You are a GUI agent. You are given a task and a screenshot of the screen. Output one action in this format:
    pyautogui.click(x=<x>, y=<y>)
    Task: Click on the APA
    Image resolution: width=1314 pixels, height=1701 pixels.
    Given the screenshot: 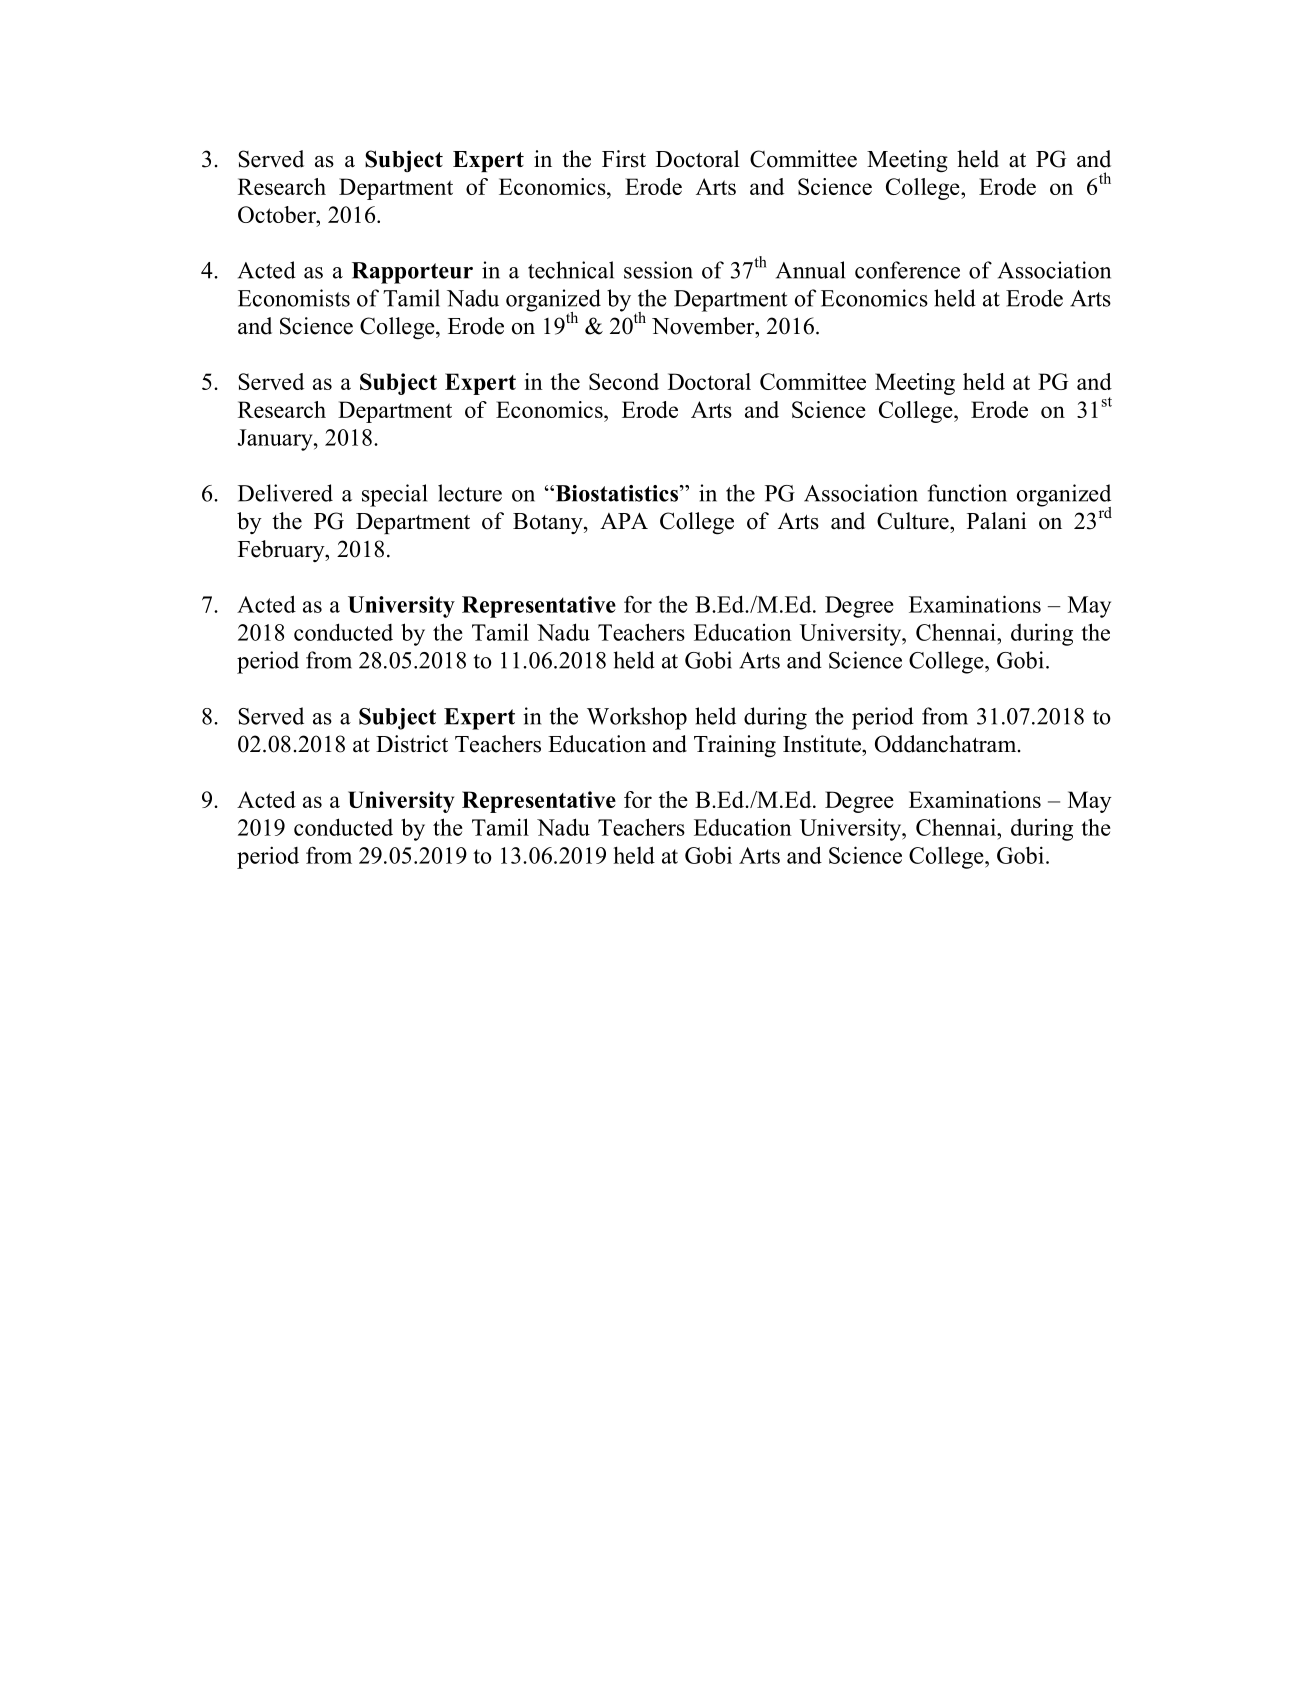 What is the action you would take?
    pyautogui.click(x=624, y=520)
